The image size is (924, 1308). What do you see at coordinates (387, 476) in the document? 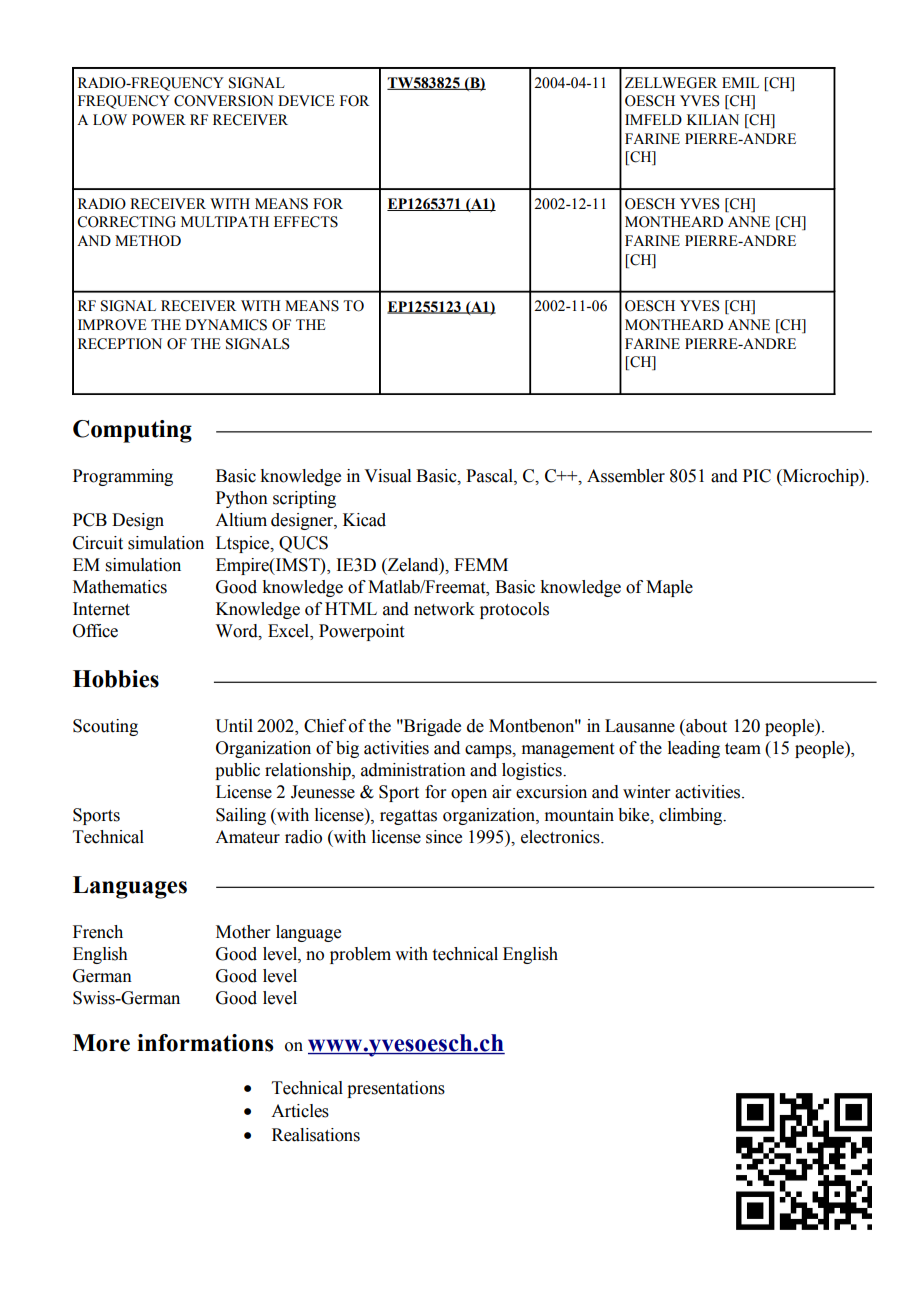
I see `Visual` at bounding box center [387, 476].
